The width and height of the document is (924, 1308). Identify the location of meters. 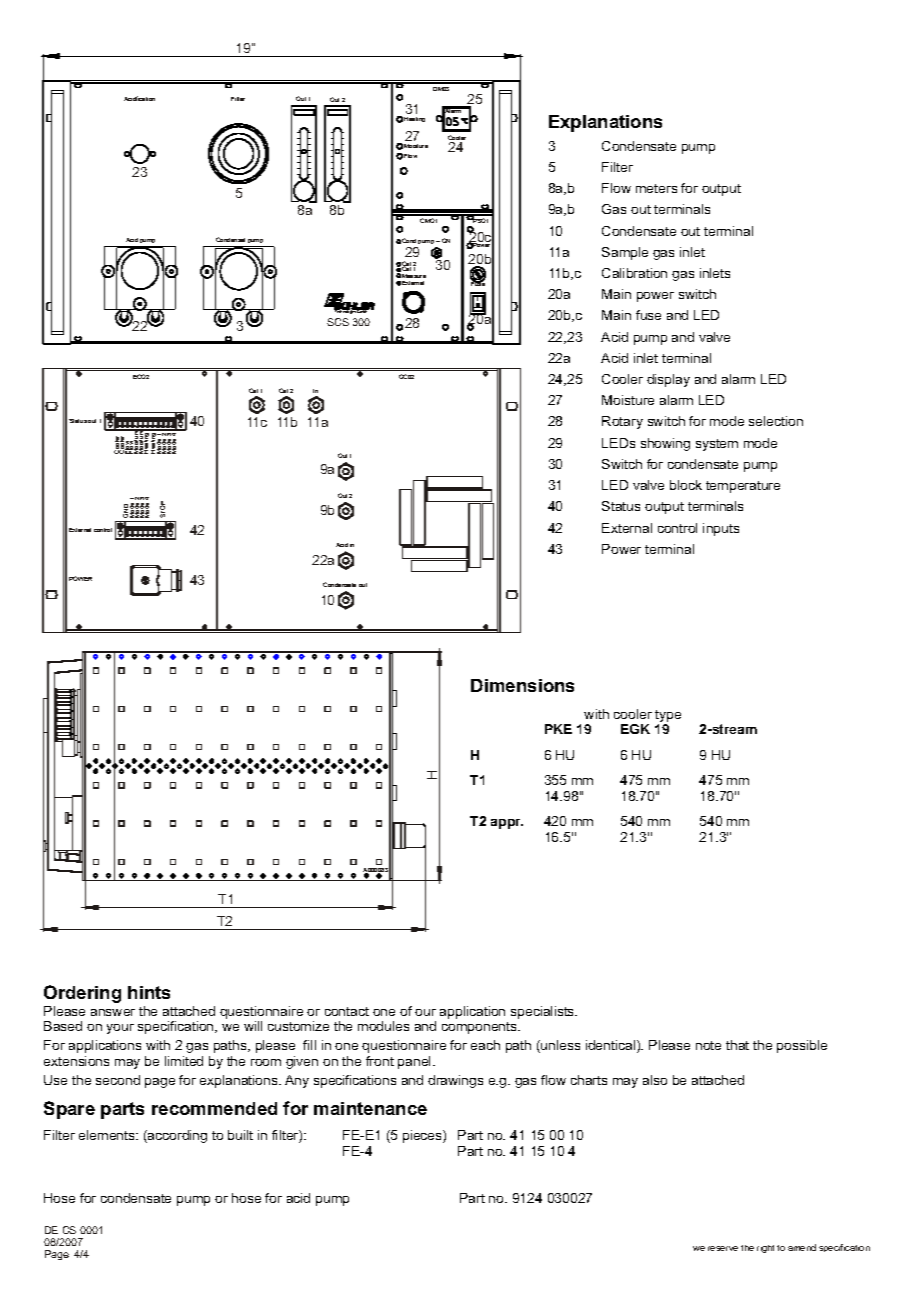
(656, 188).
